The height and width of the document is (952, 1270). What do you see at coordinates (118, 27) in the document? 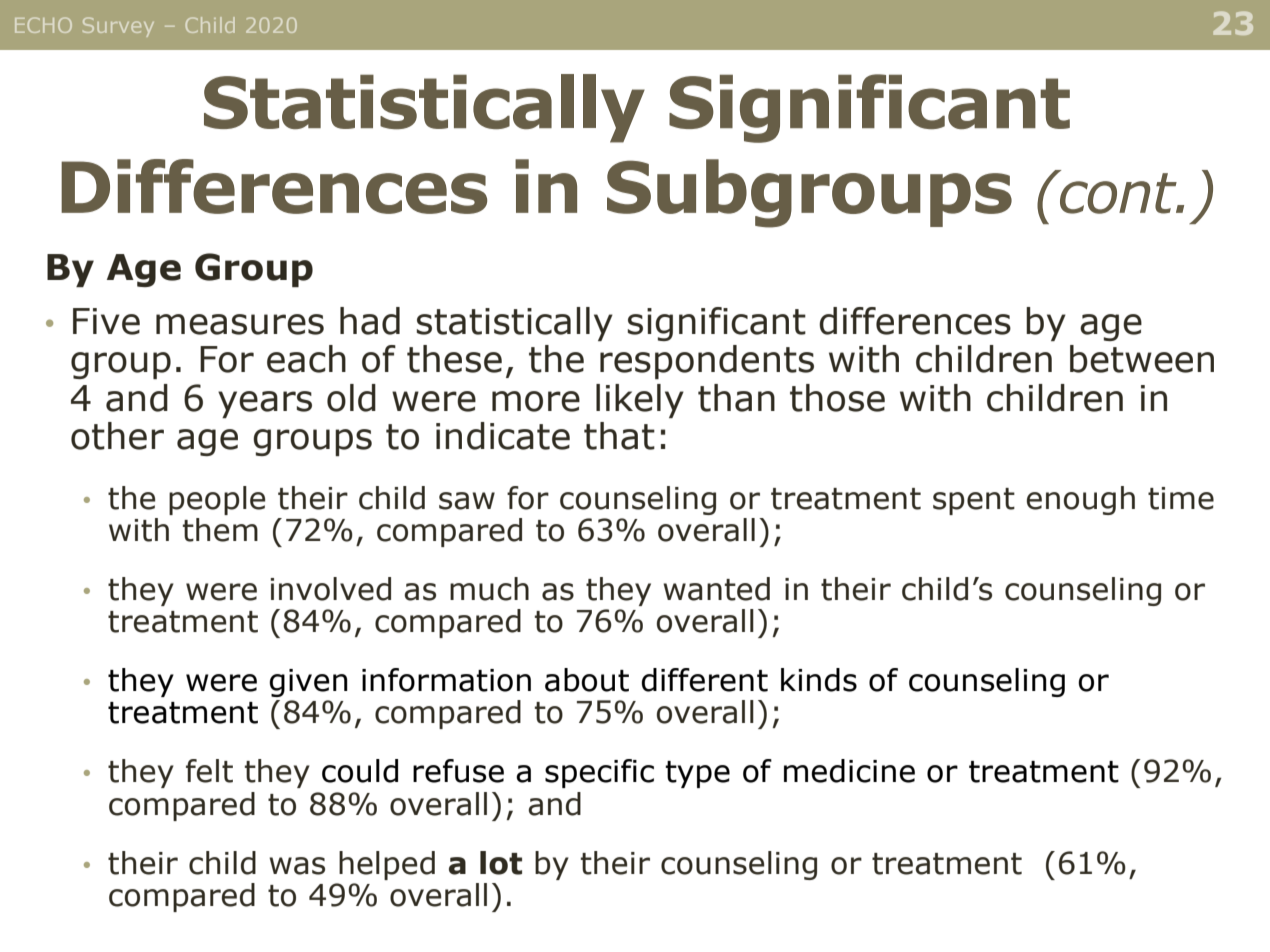
I see `Survey` at bounding box center [118, 27].
